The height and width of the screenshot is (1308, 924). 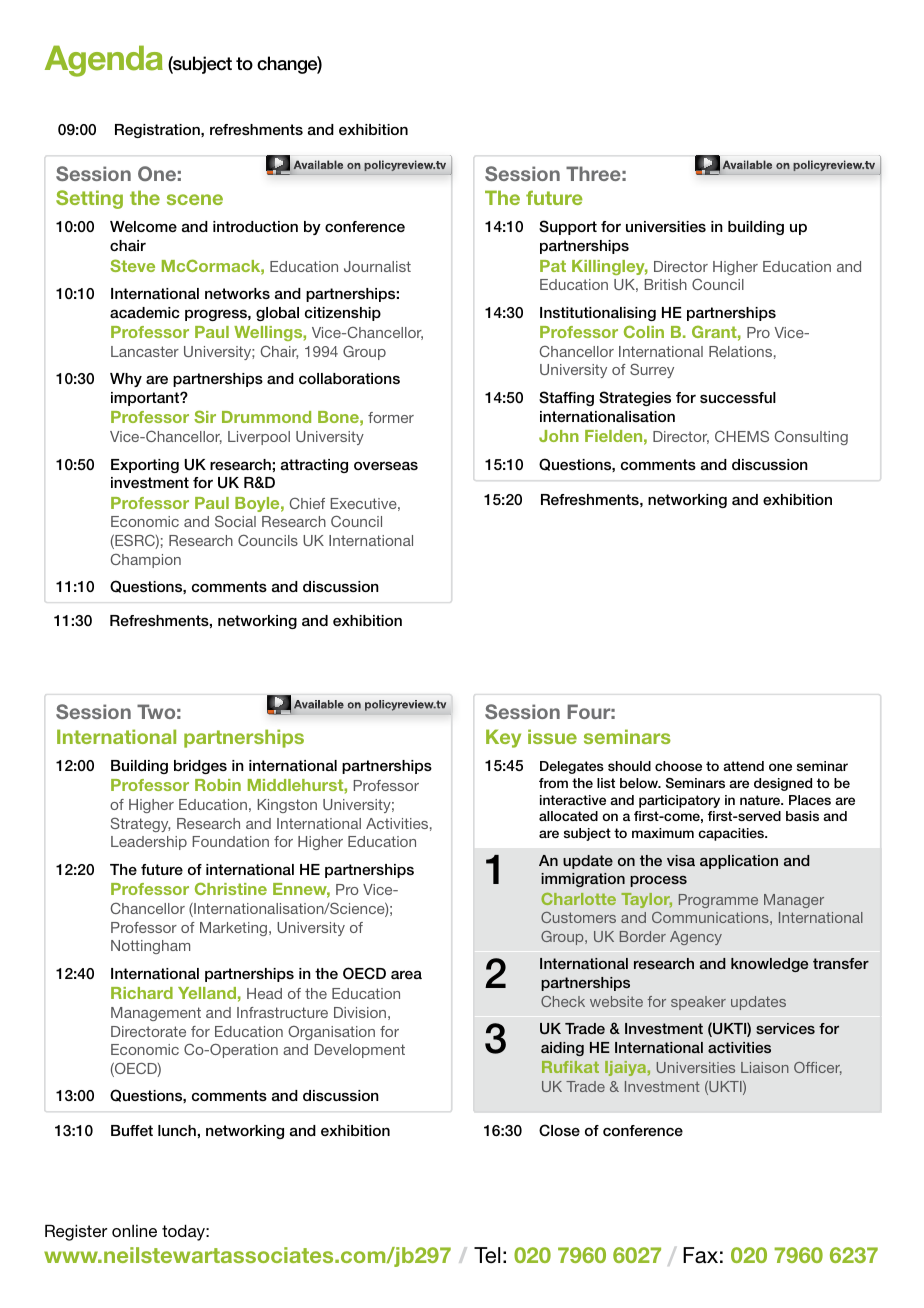 What do you see at coordinates (487, 1255) in the screenshot?
I see `Tel` at bounding box center [487, 1255].
